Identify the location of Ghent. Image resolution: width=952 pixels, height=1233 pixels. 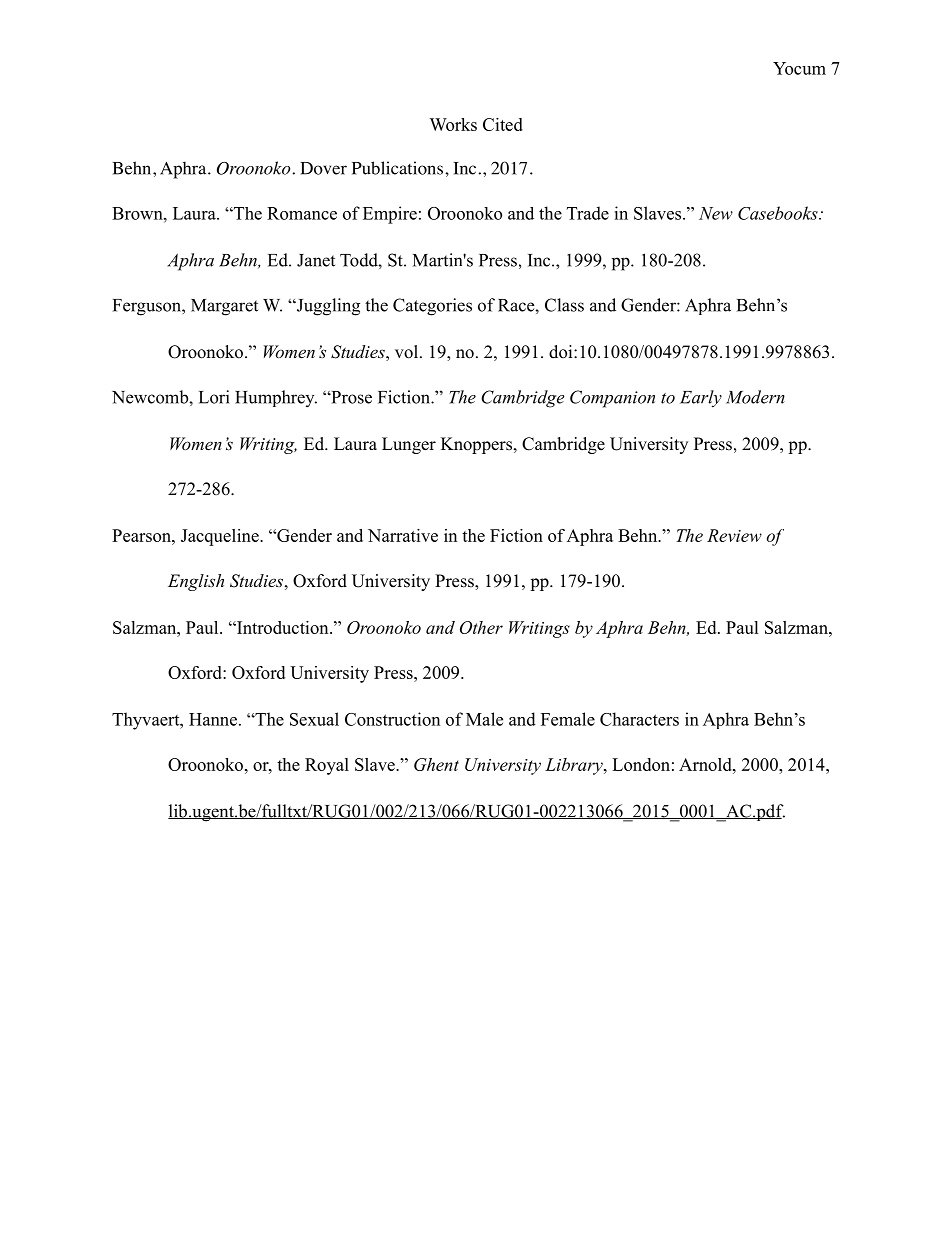
(436, 764).
